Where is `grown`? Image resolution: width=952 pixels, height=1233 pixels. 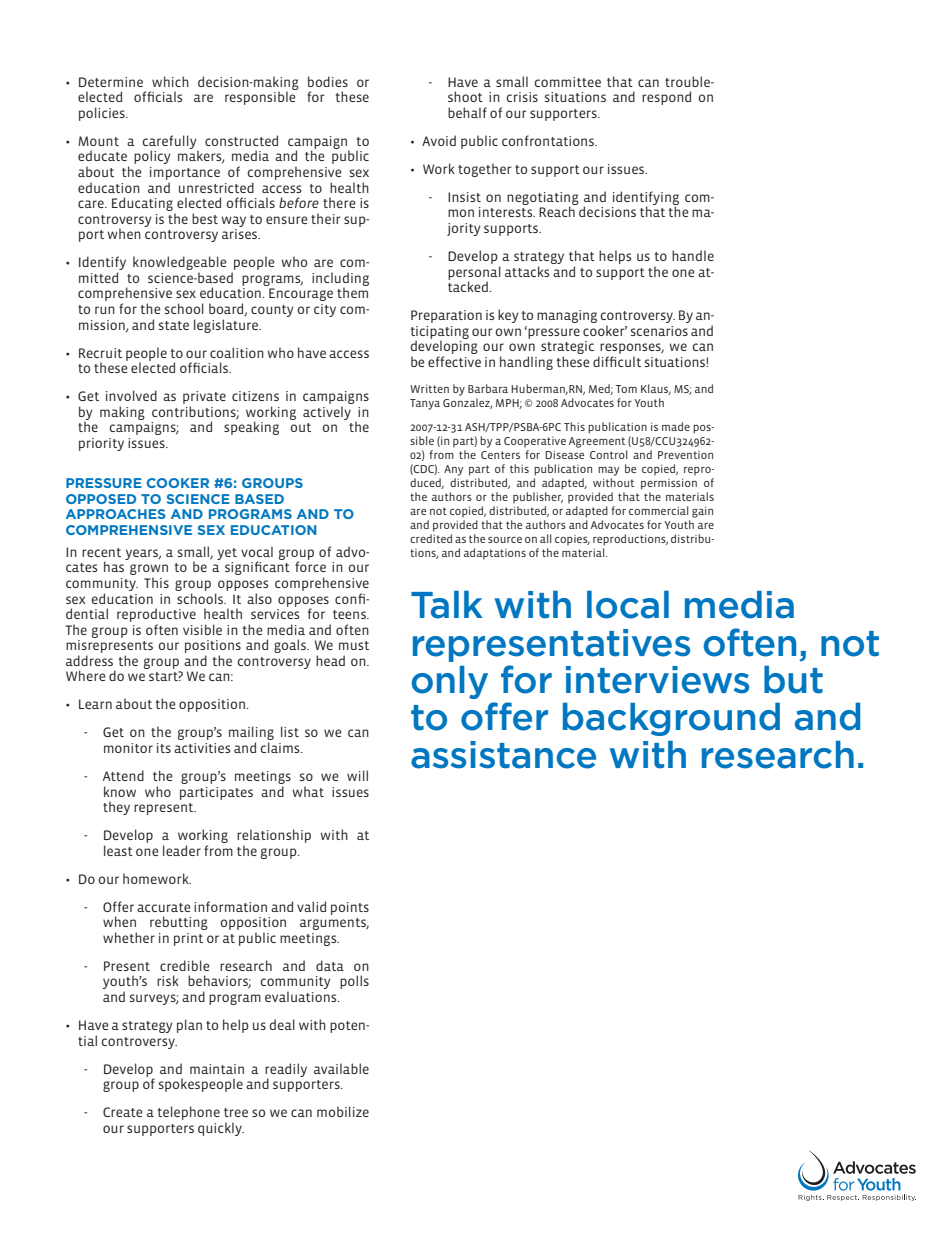
grown is located at coordinates (149, 571).
